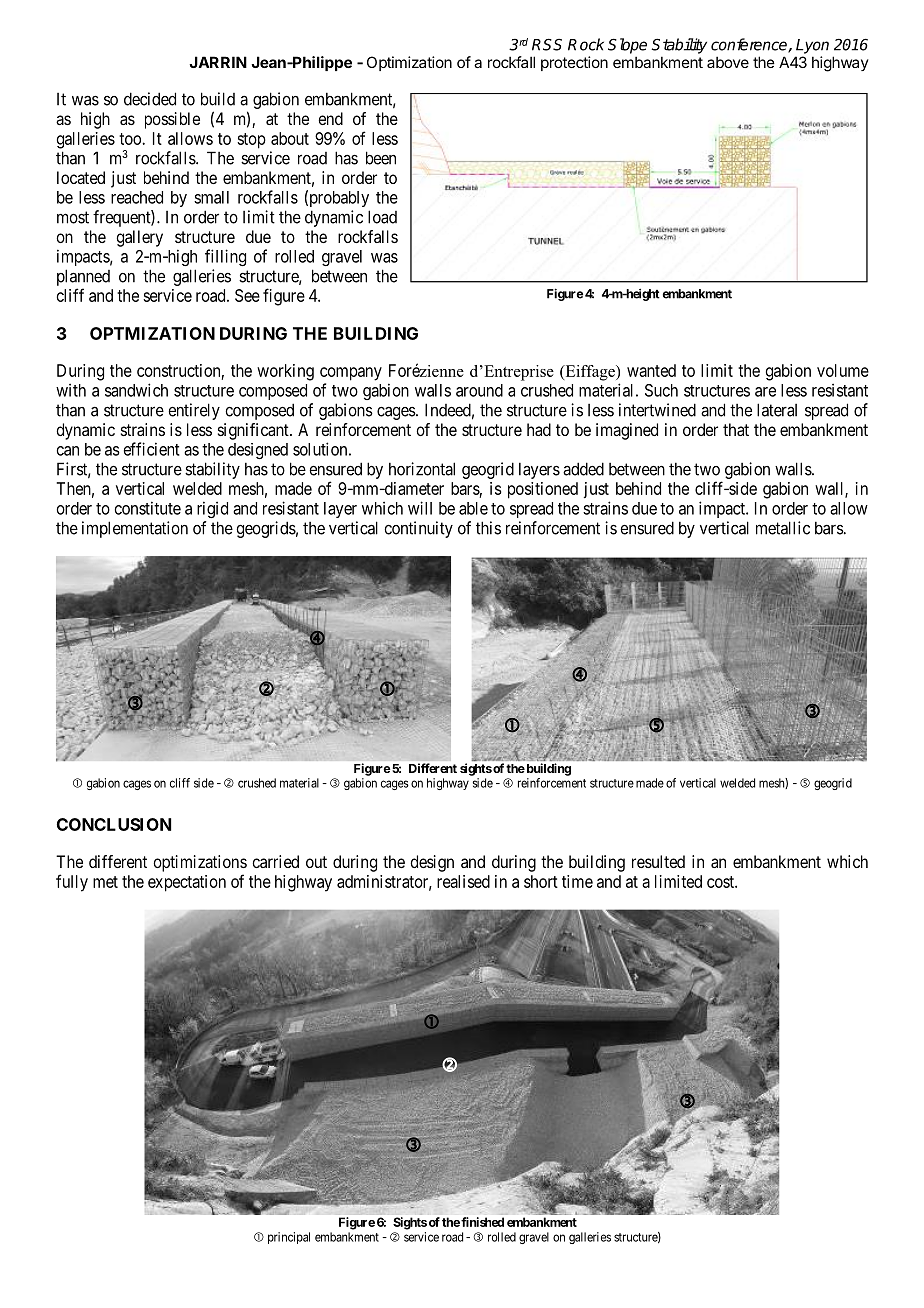  I want to click on decided, so click(150, 99).
